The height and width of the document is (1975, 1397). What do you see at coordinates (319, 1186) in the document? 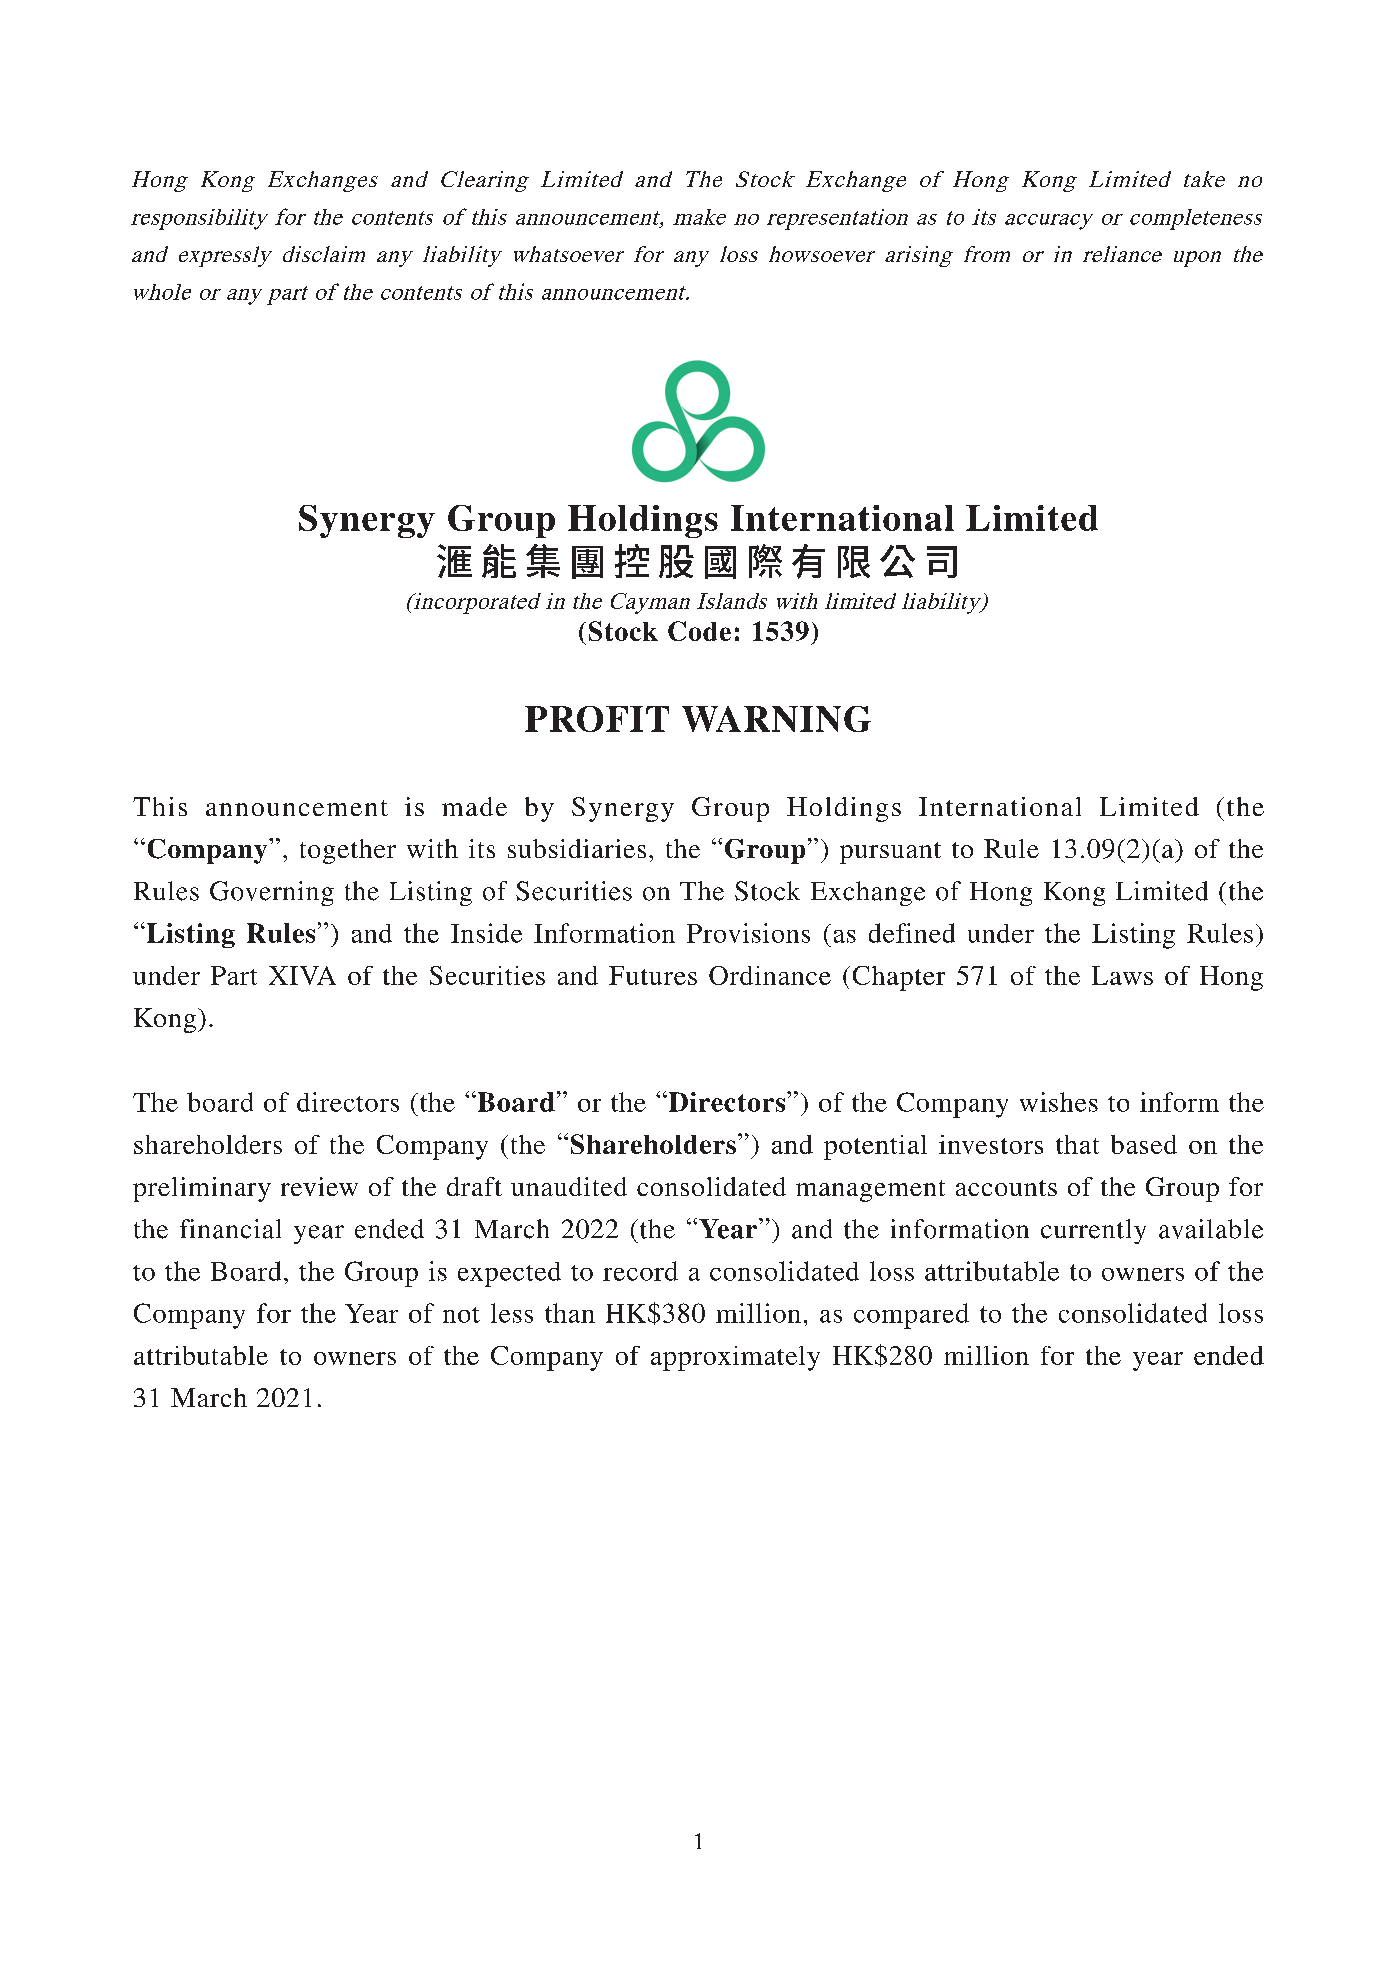
I see `review` at bounding box center [319, 1186].
